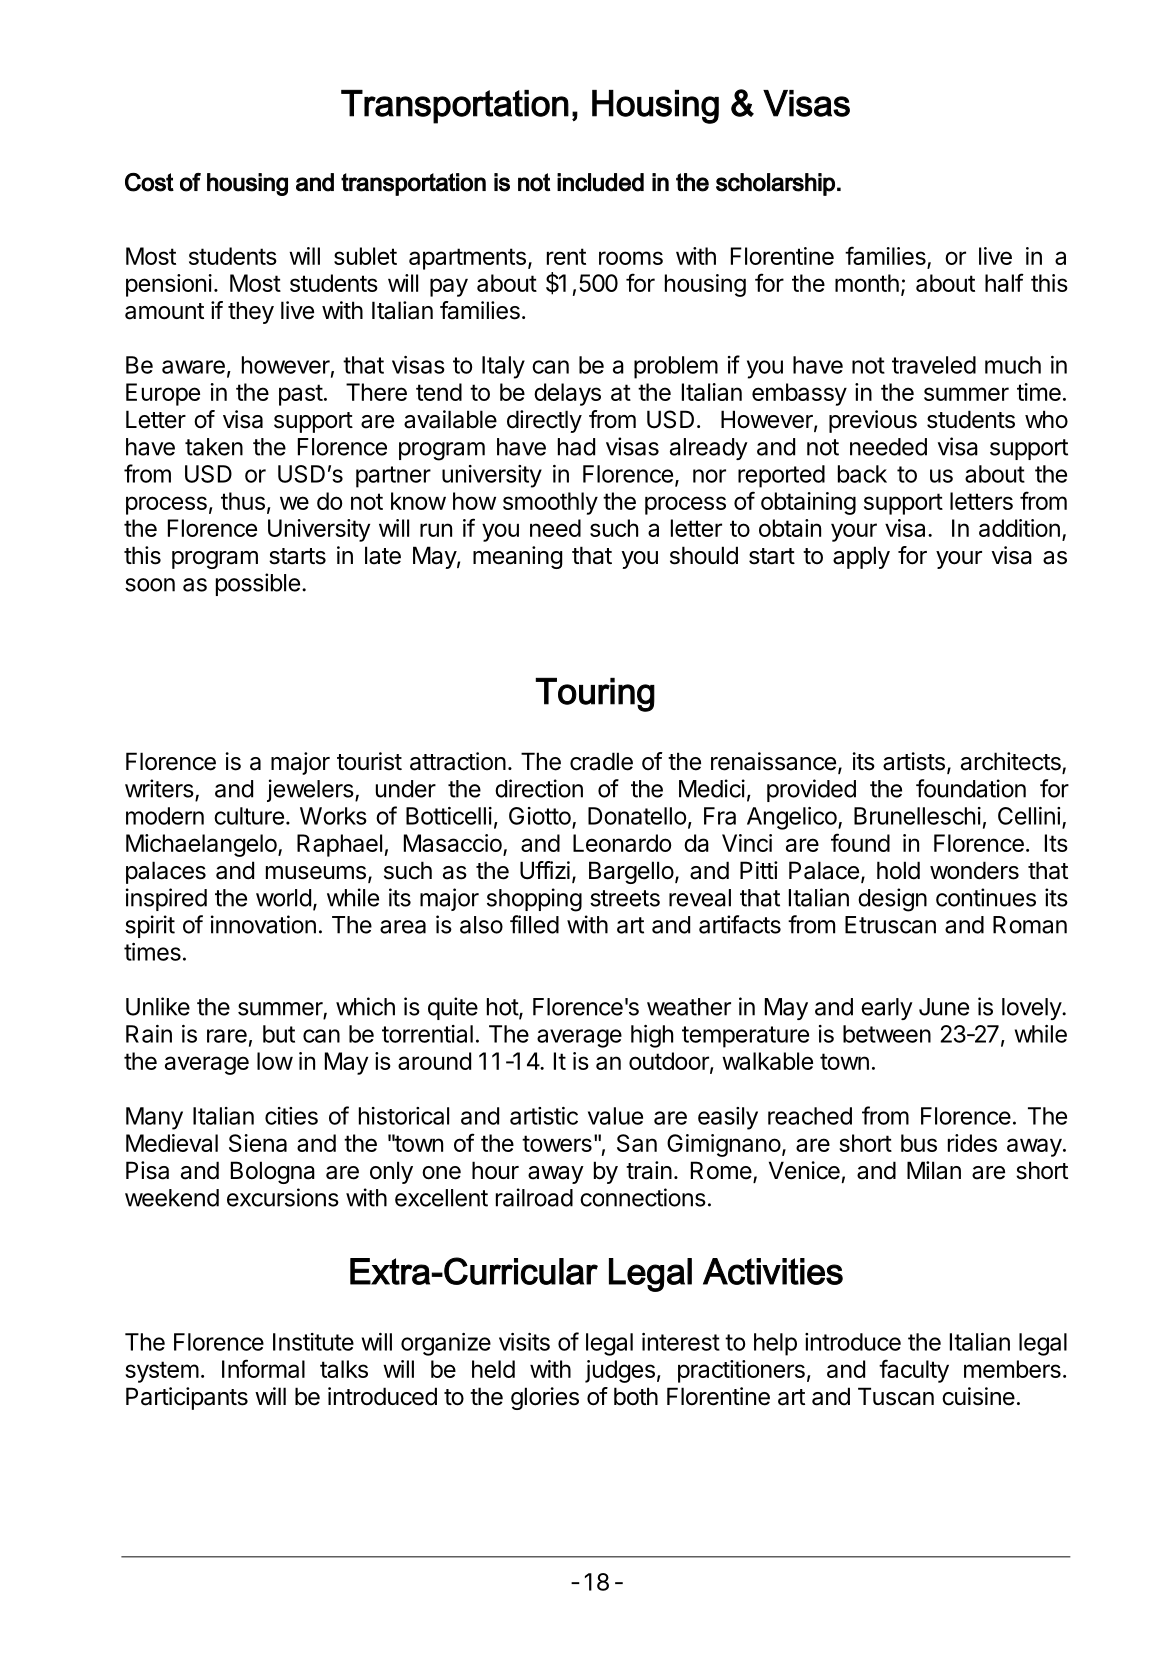 This document has width=1174, height=1661. Describe the element at coordinates (887, 1034) in the document. I see `between` at that location.
